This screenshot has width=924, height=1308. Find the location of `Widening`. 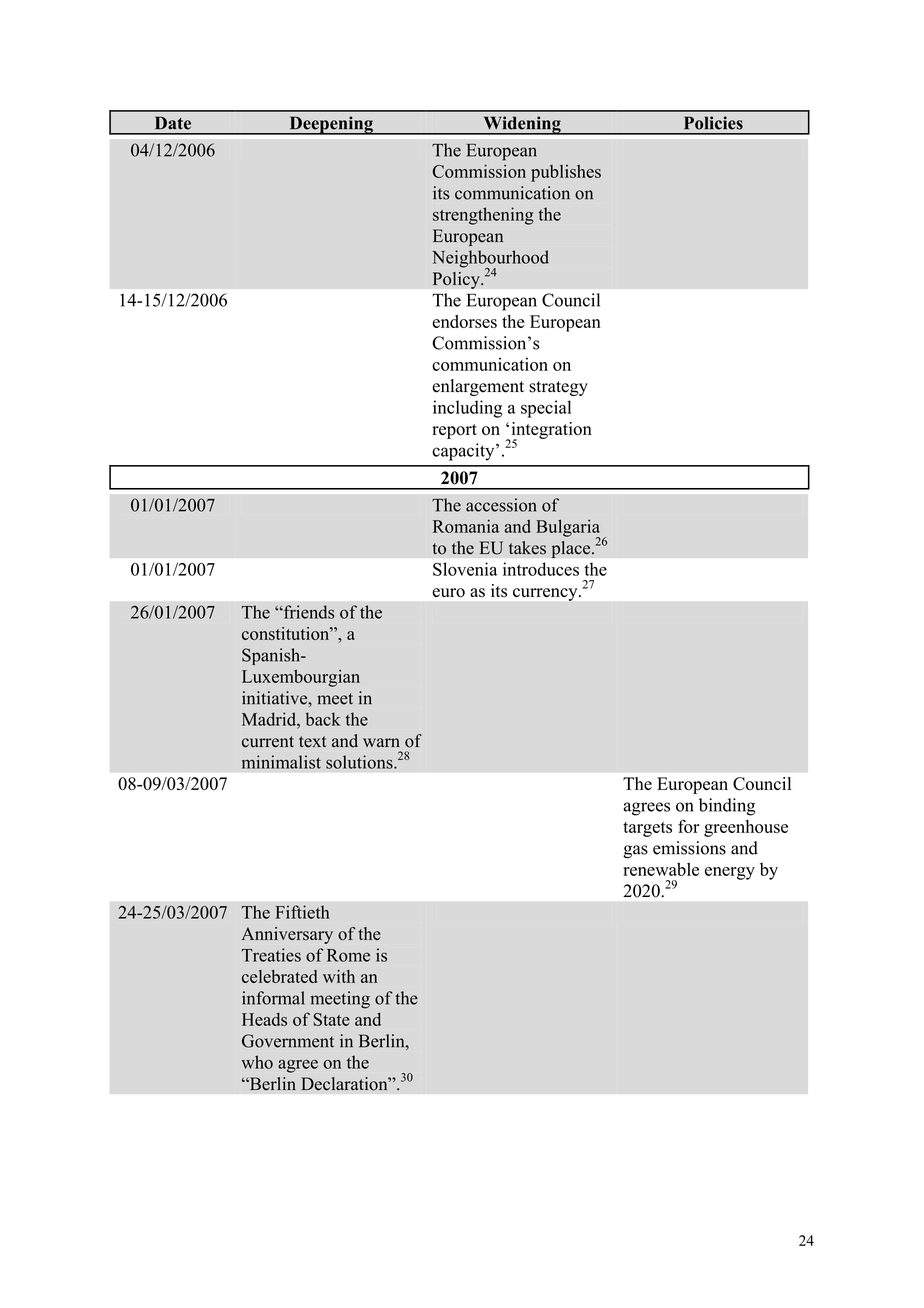

Widening is located at coordinates (522, 125).
